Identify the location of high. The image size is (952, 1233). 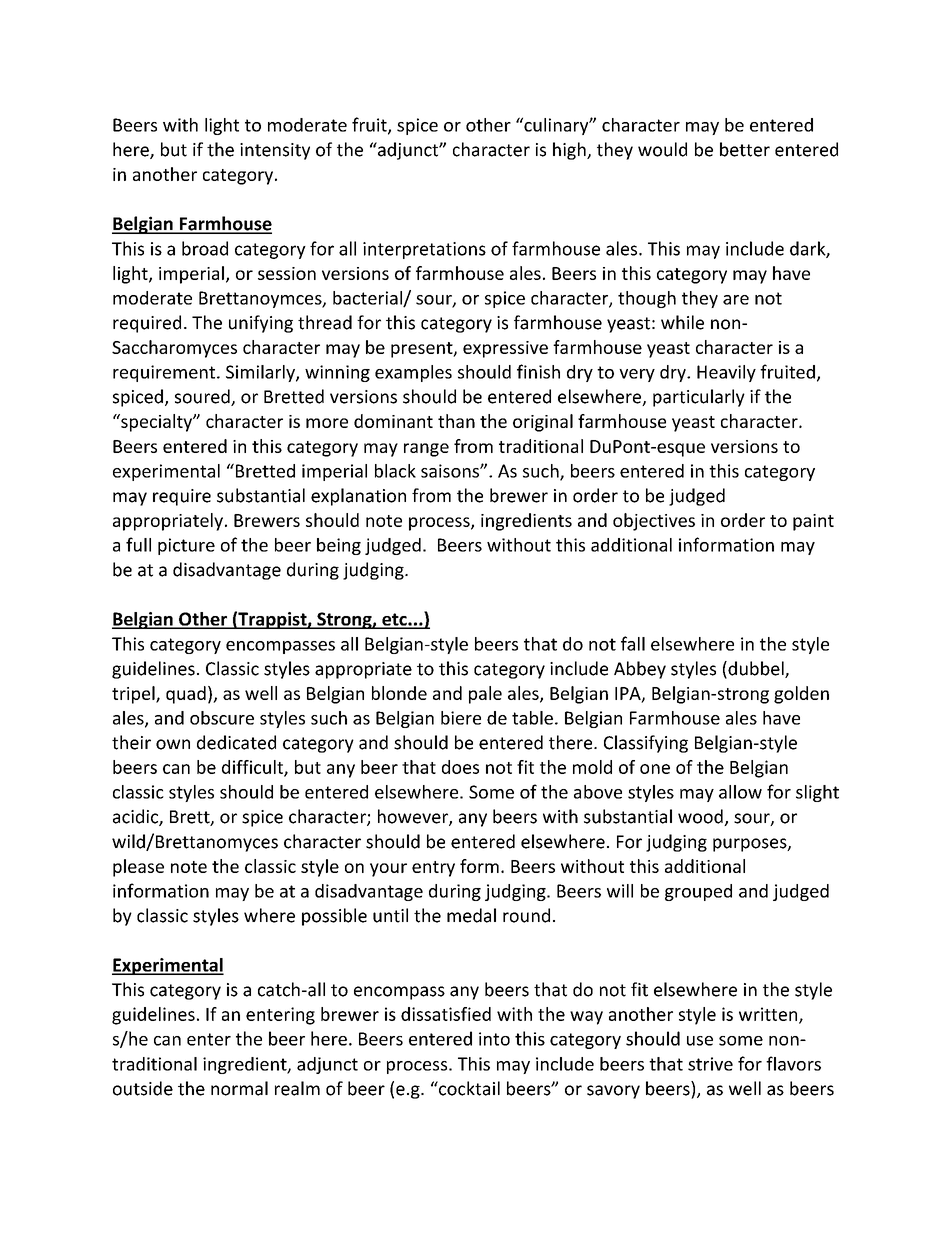
(570, 151).
